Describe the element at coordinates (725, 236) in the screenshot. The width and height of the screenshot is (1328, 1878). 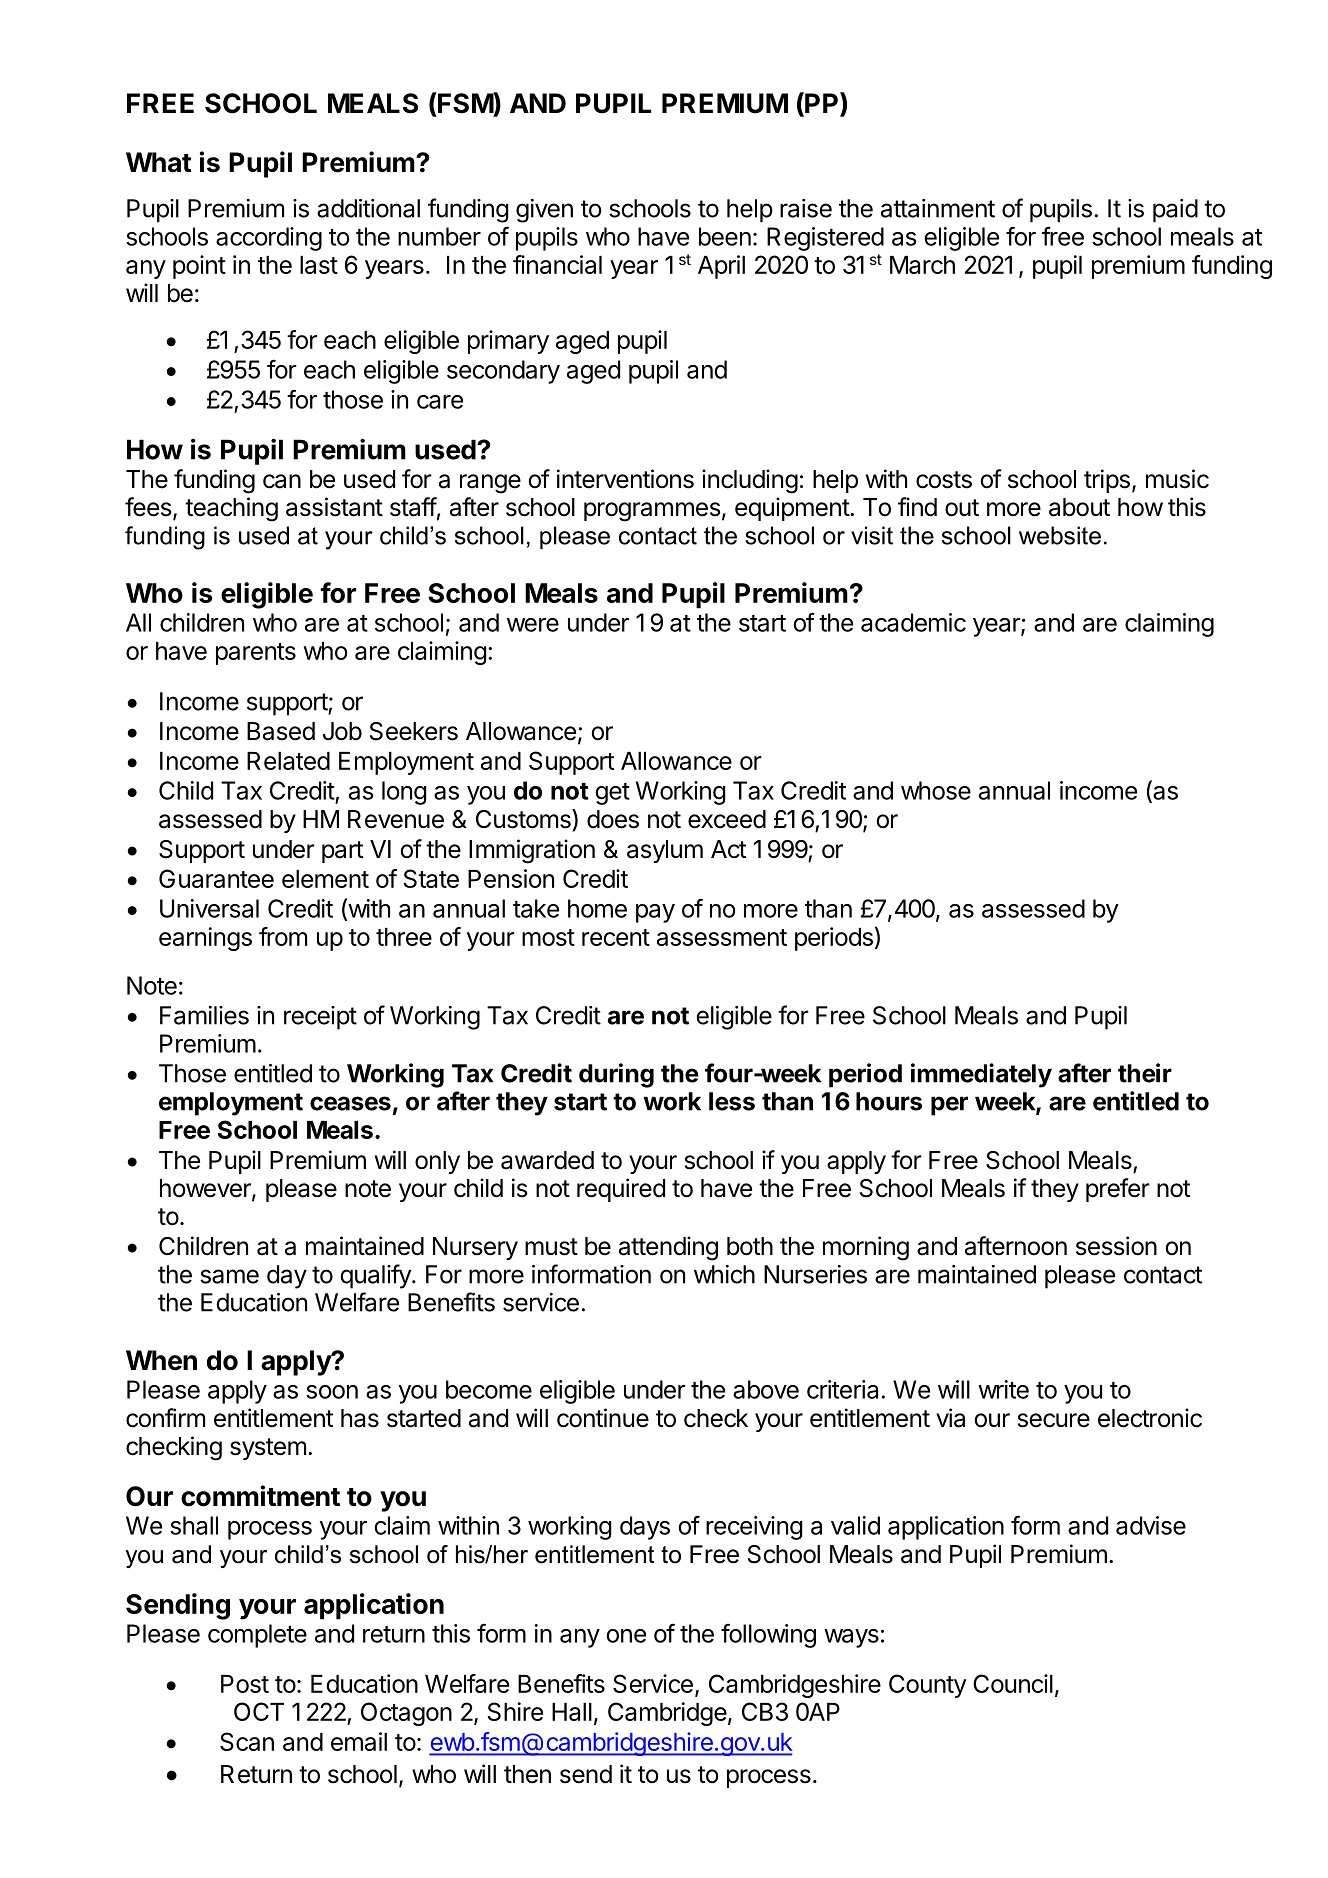
I see `been` at that location.
